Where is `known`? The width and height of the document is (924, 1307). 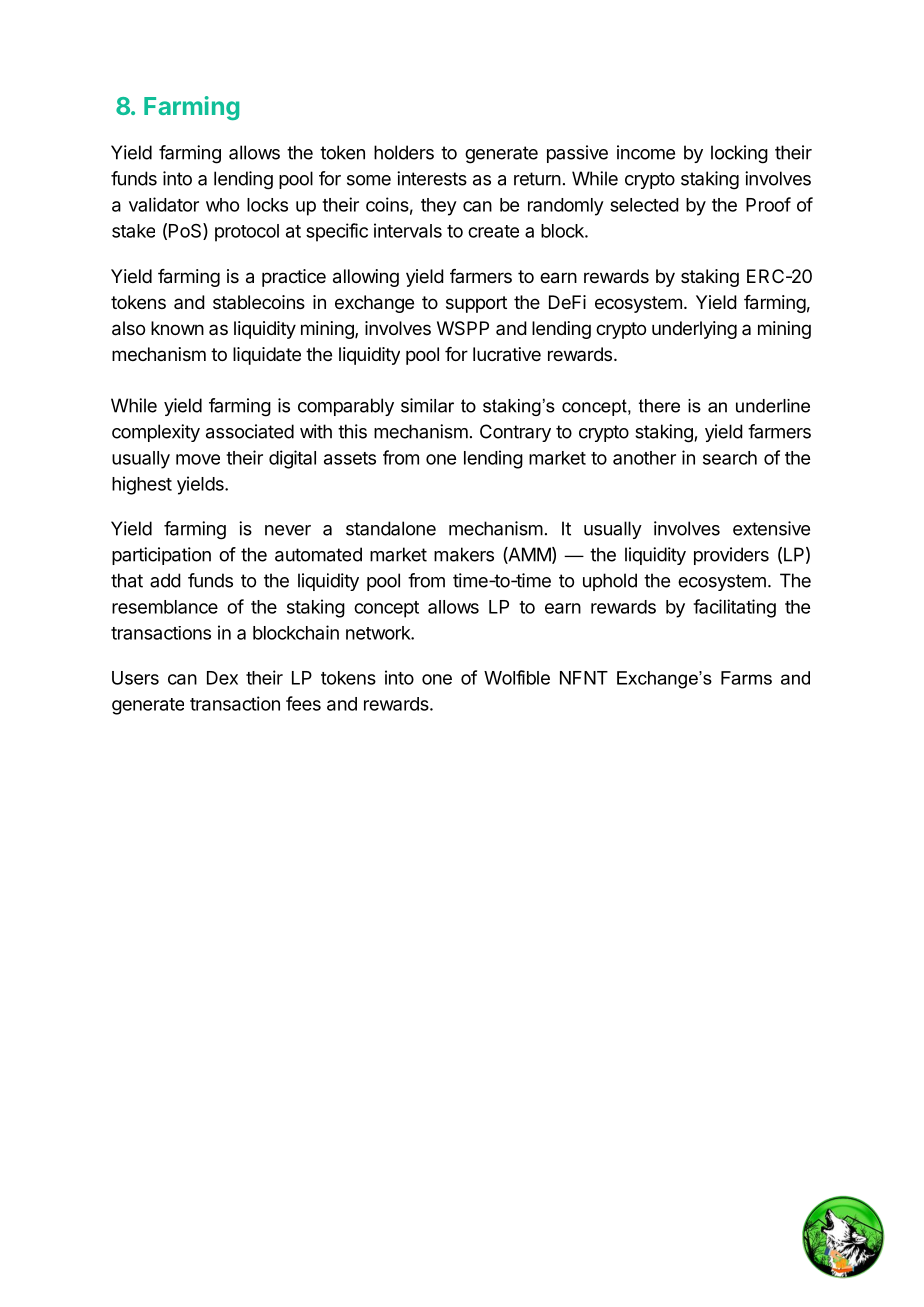
known is located at coordinates (177, 328).
